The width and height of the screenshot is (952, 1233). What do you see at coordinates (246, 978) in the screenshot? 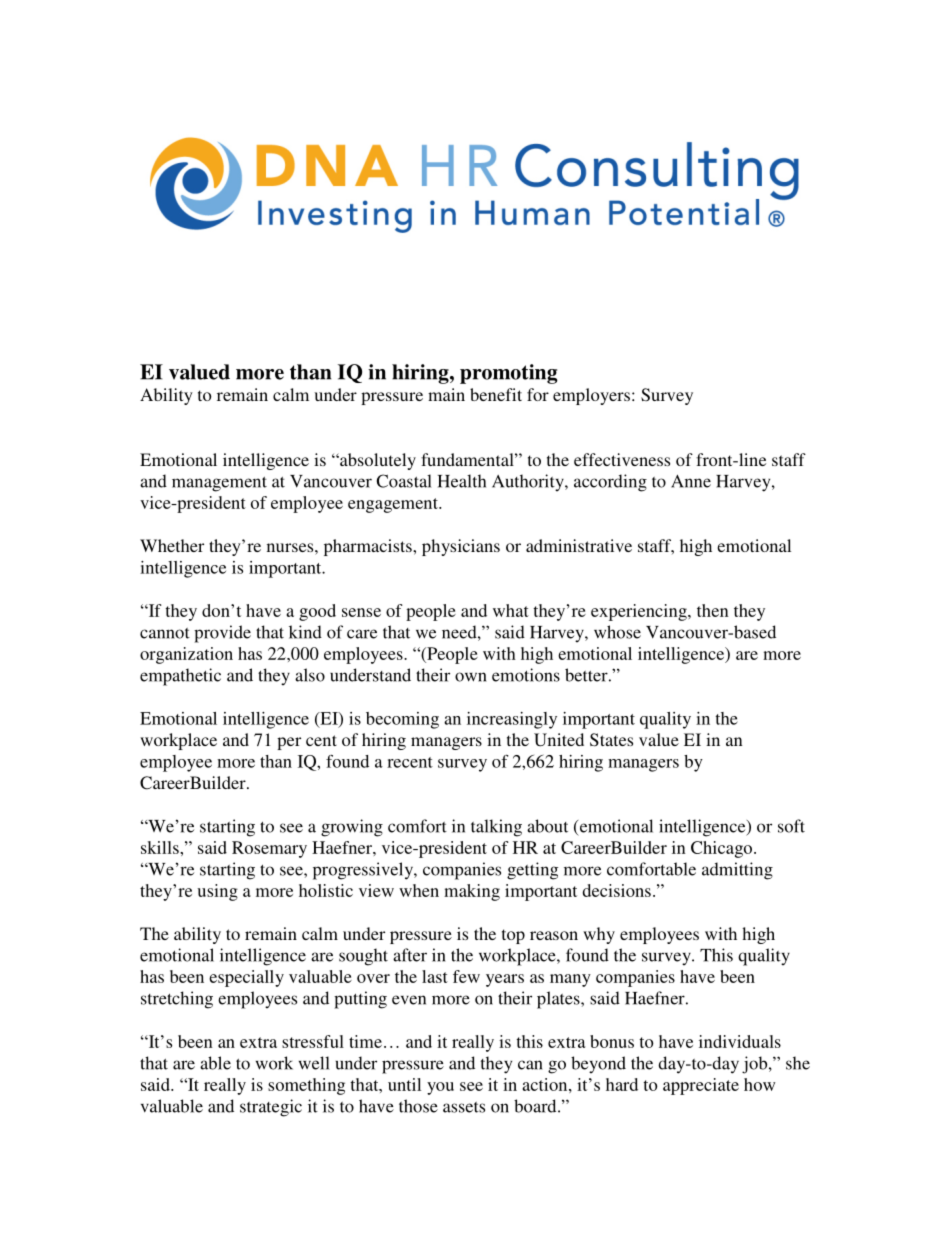
I see `especially` at bounding box center [246, 978].
